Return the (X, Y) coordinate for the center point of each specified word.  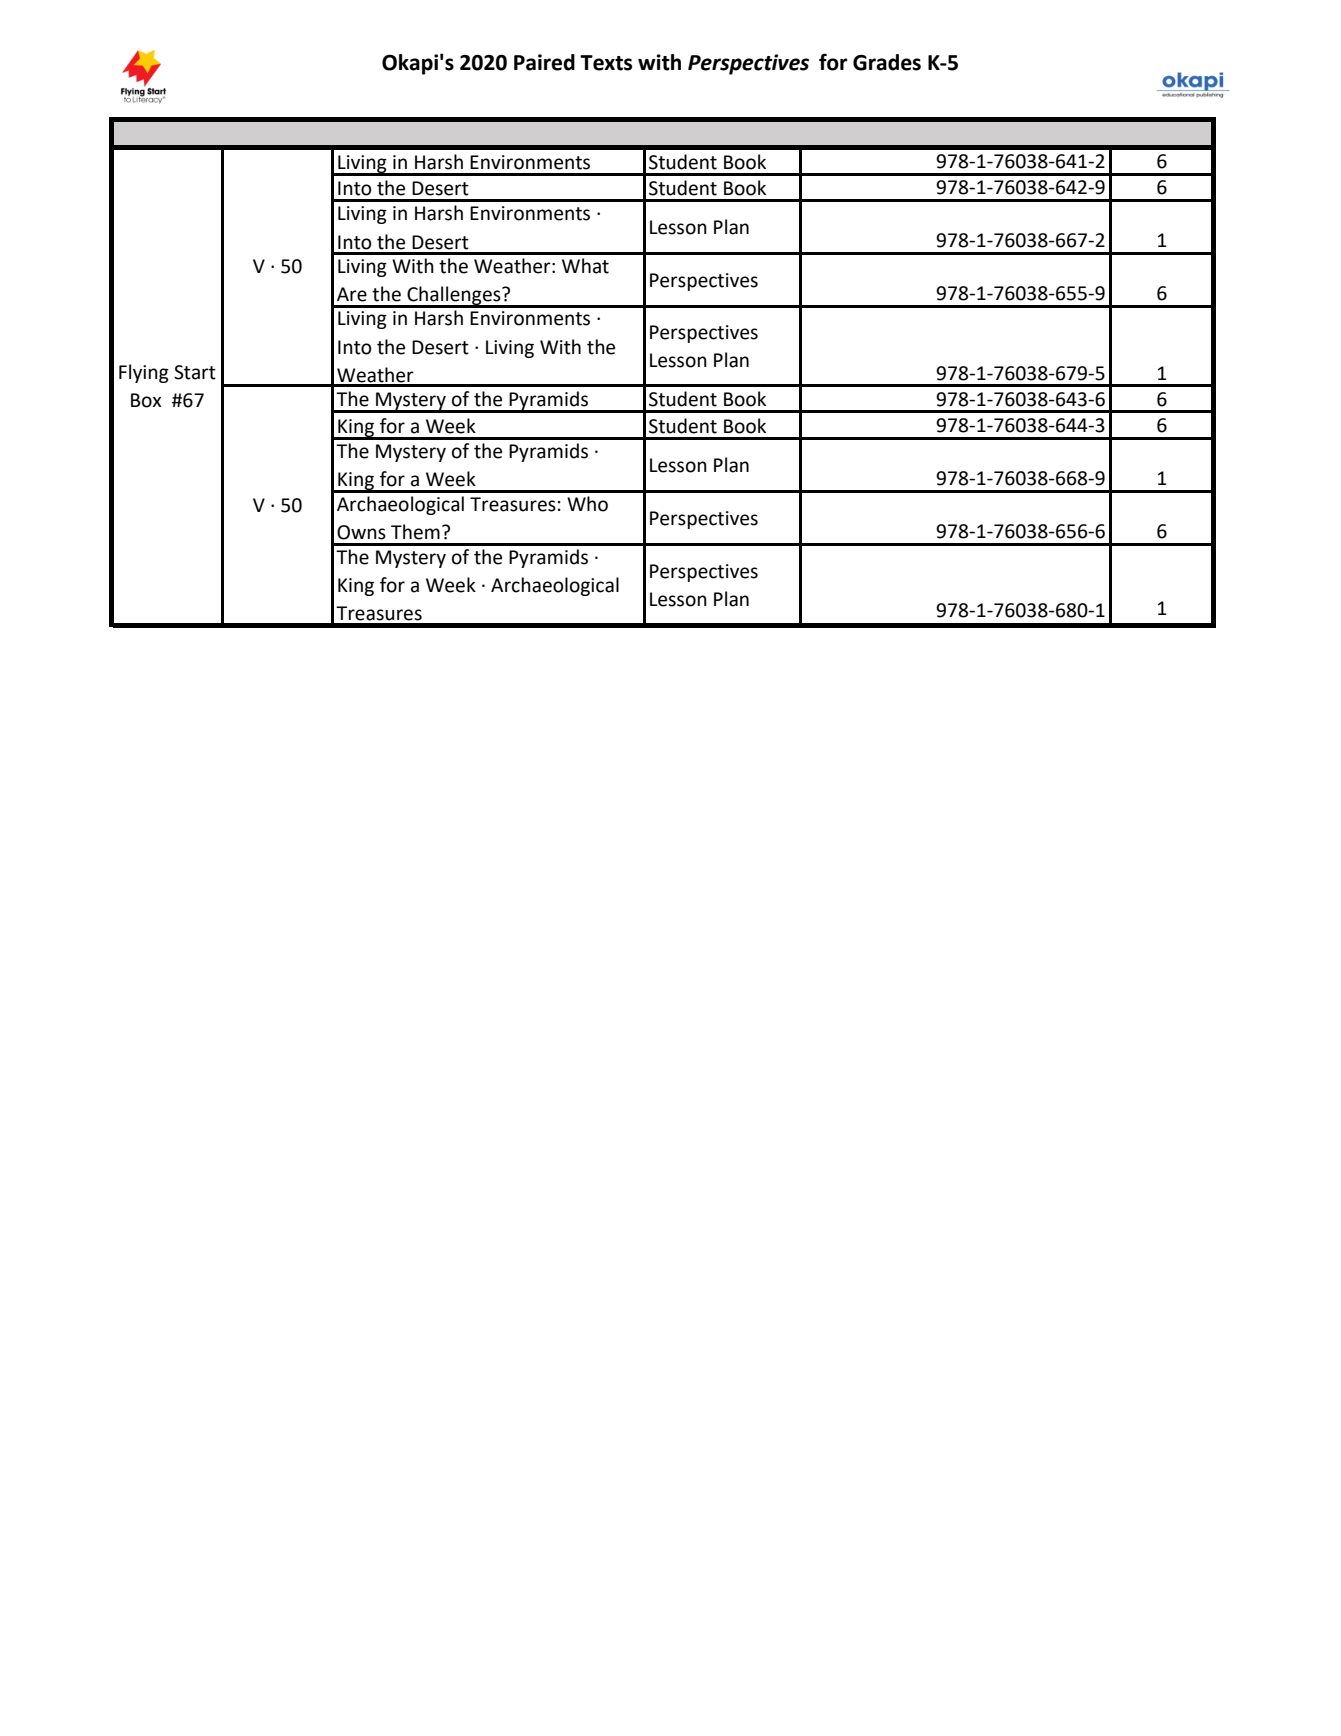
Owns (361, 532)
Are (352, 294)
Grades (887, 62)
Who (587, 504)
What (585, 266)
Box (146, 400)
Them (415, 532)
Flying (144, 373)
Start (195, 372)
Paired (544, 62)
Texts (606, 63)
